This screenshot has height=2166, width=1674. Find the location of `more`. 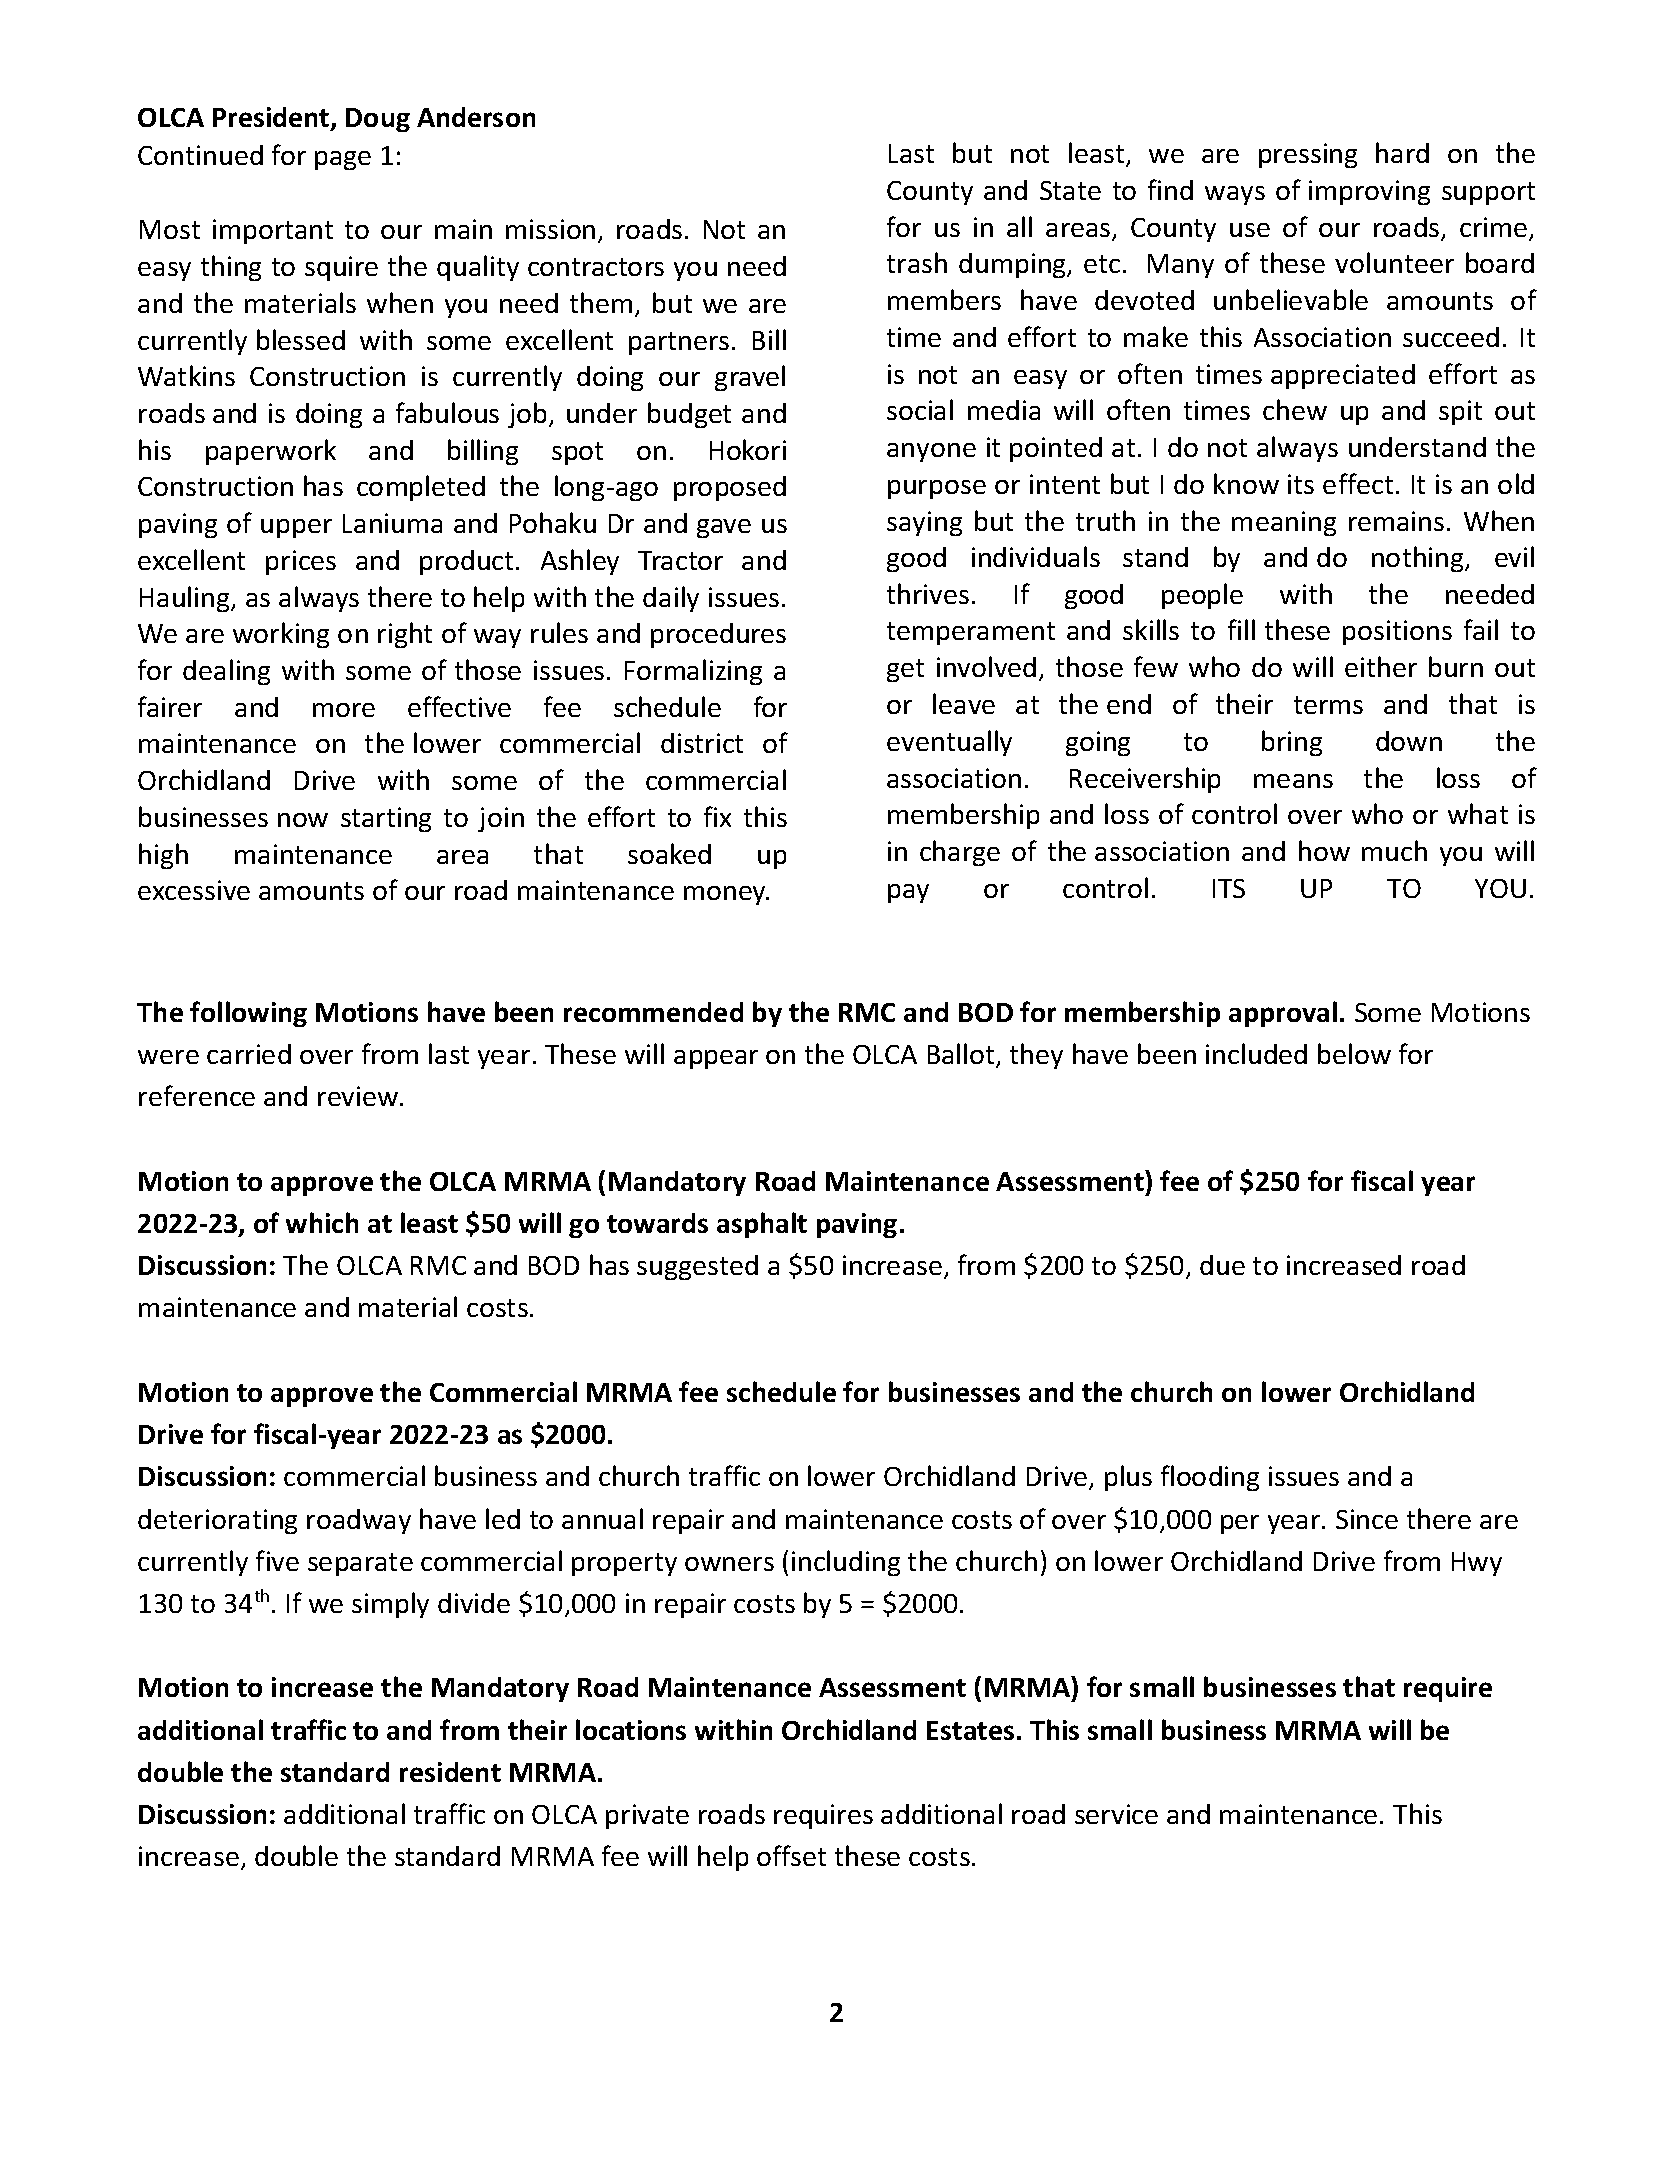

more is located at coordinates (344, 710).
